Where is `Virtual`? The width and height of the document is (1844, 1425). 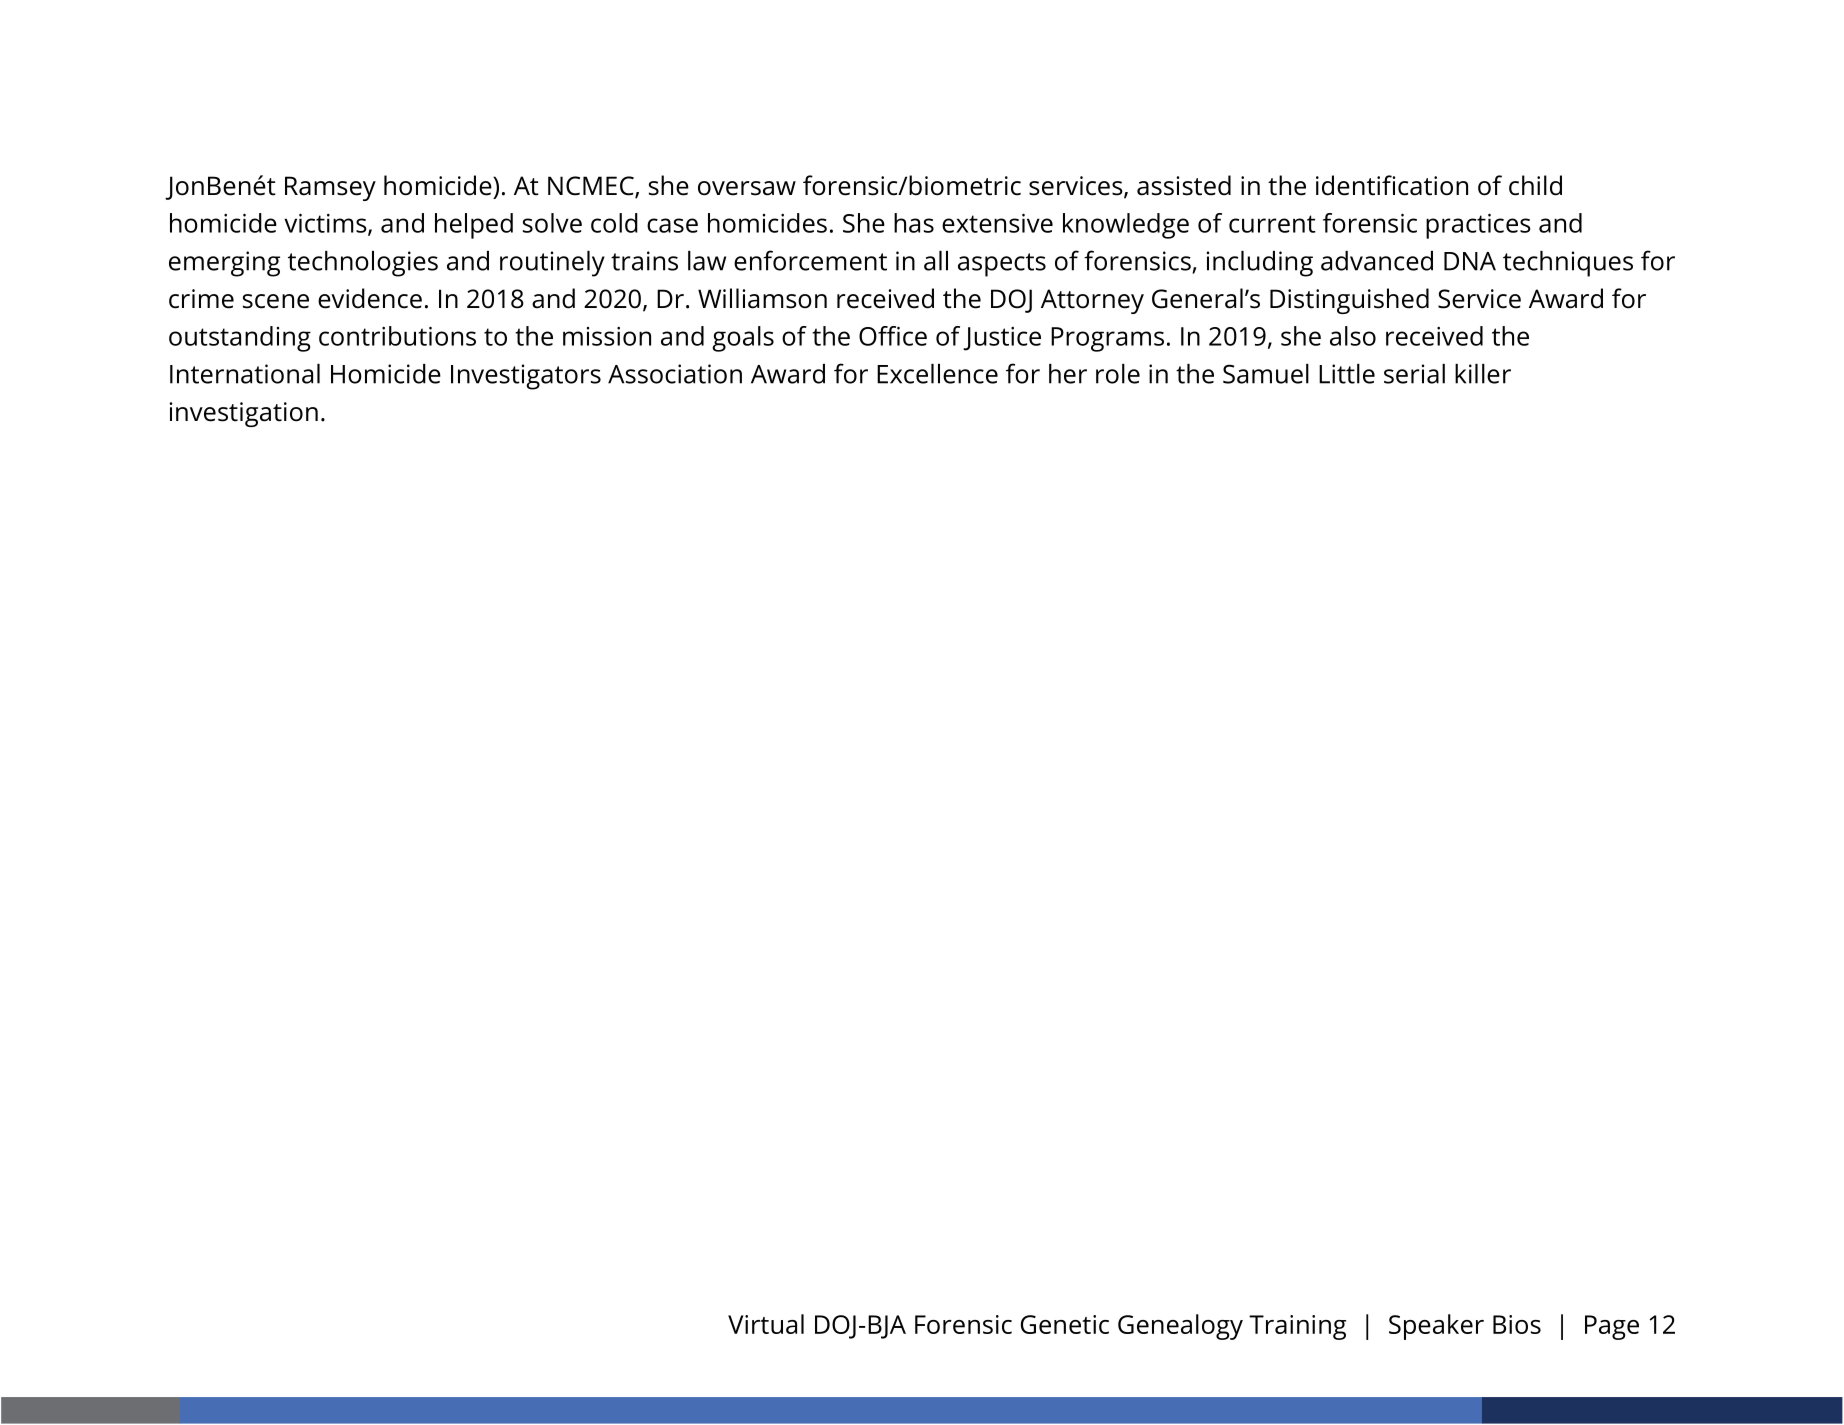
Virtual is located at coordinates (766, 1324).
